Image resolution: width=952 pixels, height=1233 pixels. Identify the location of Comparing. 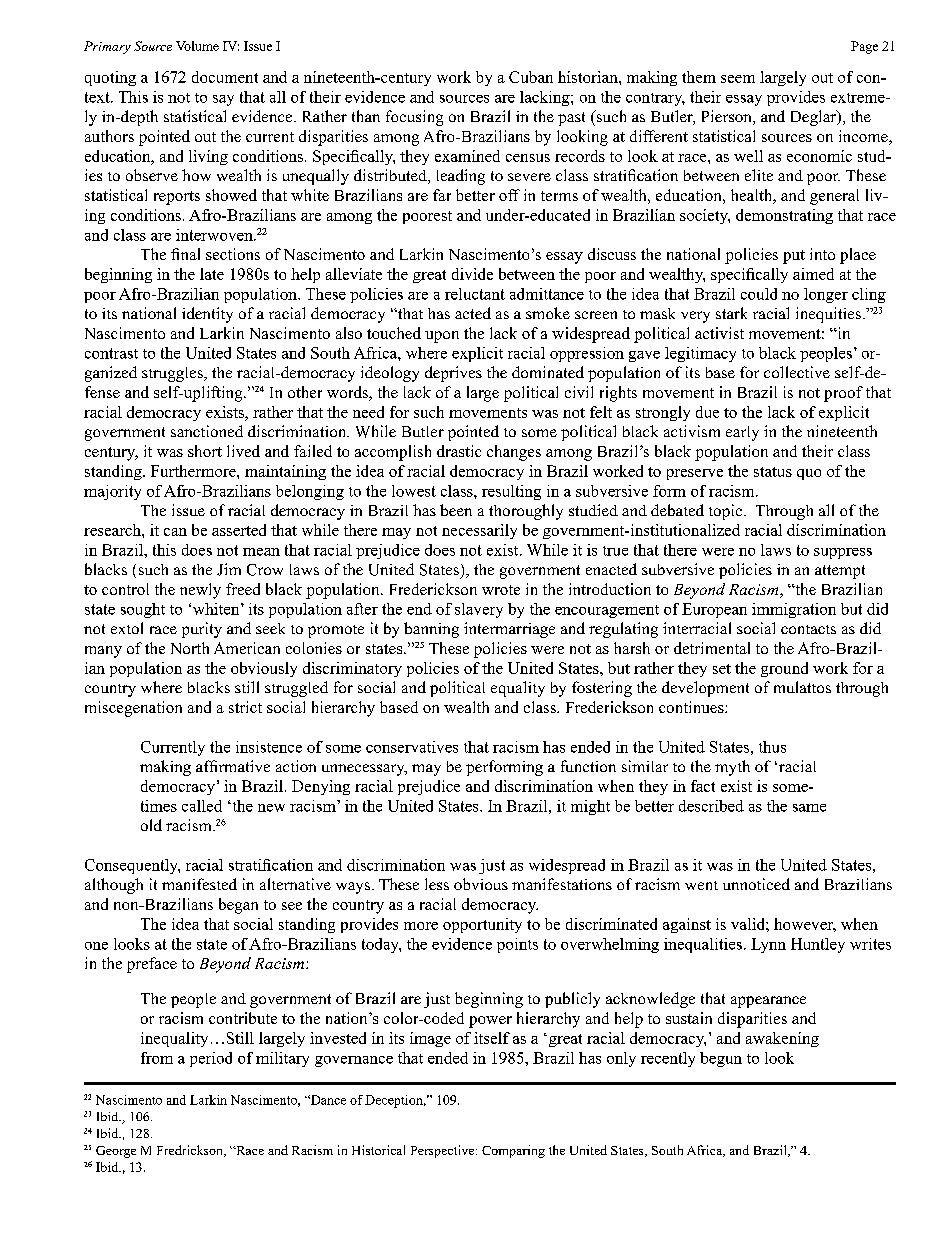
(513, 1151).
